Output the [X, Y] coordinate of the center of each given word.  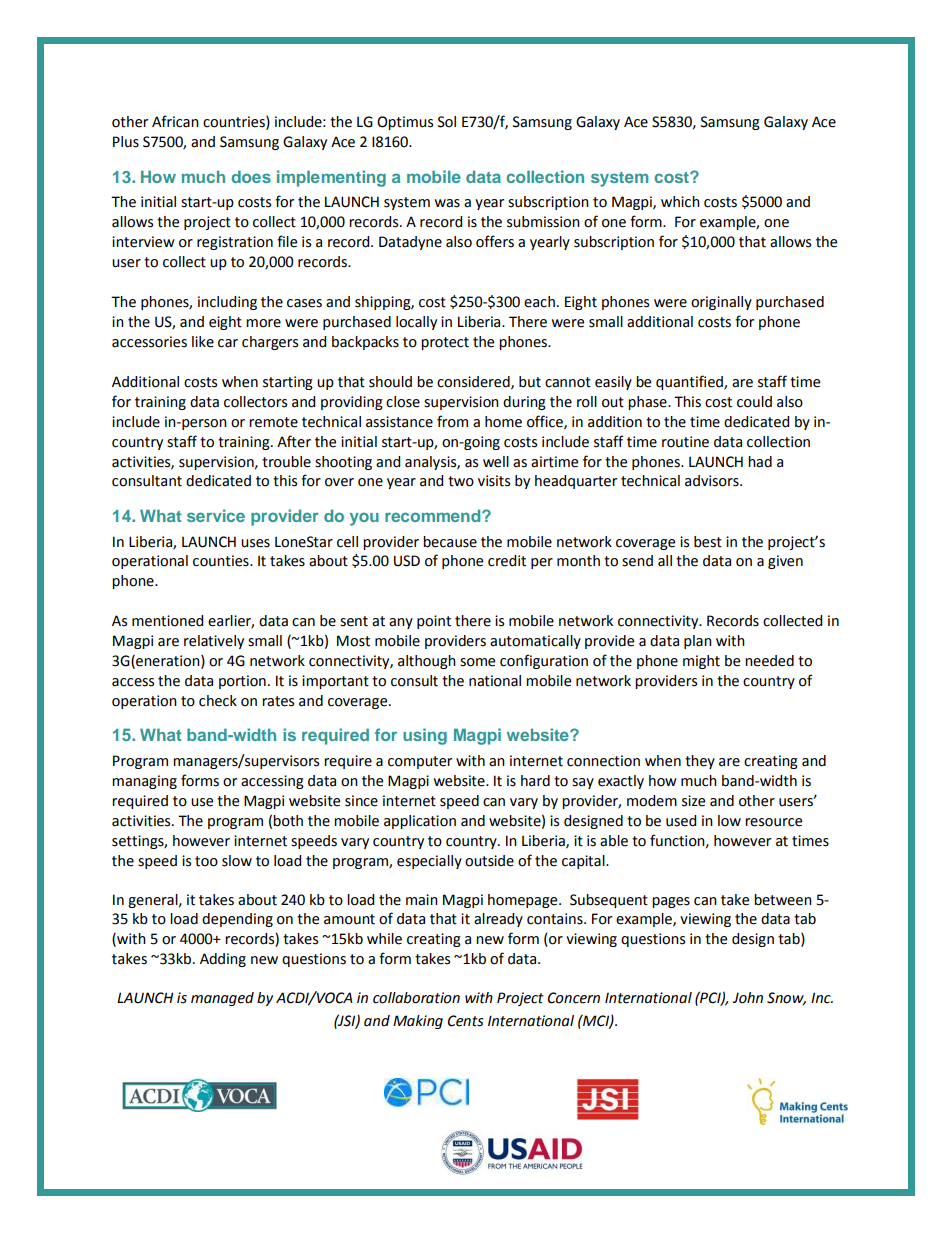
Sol [447, 122]
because [450, 542]
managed [222, 999]
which [680, 202]
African [175, 121]
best [708, 542]
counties [222, 561]
